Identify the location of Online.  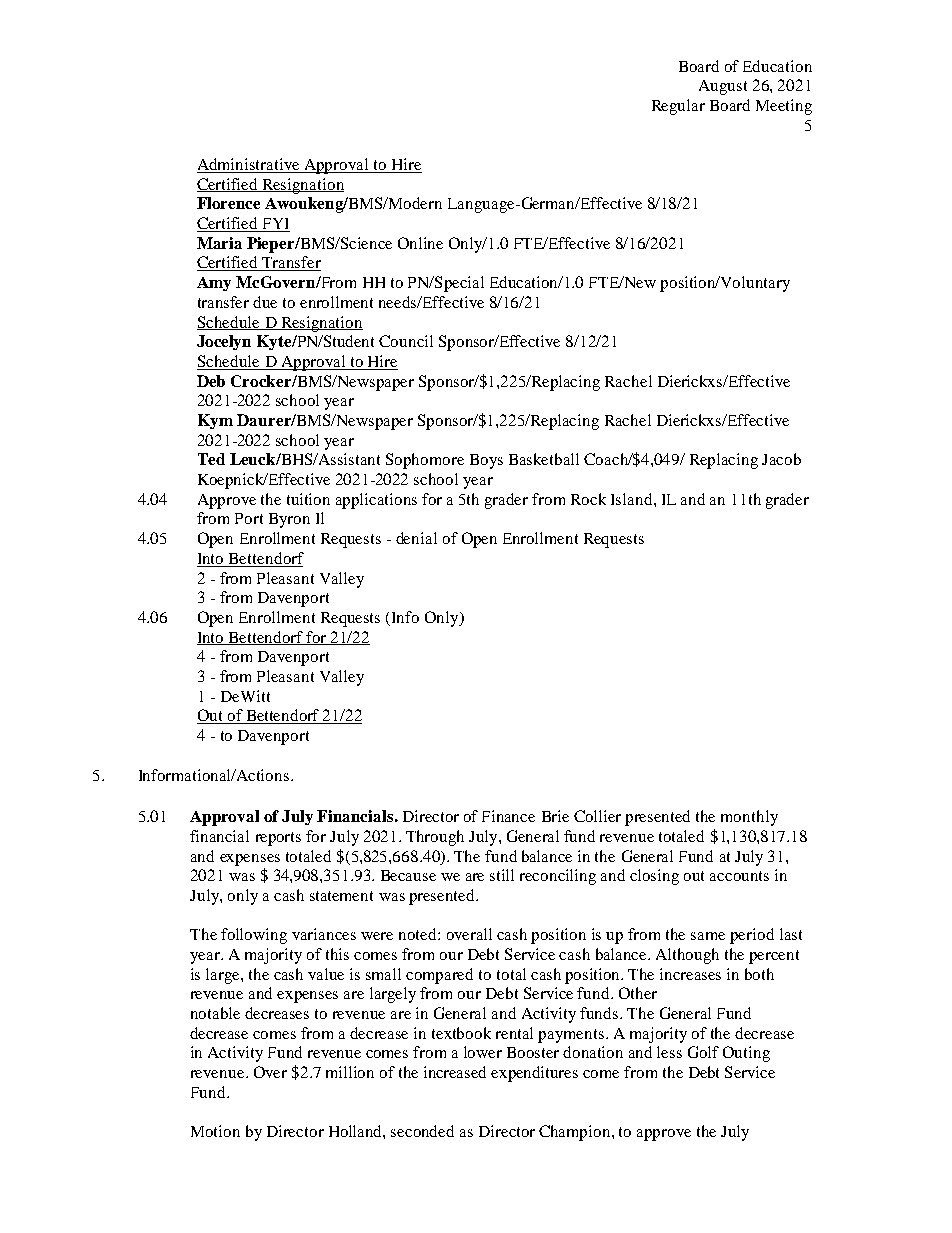
(420, 243).
